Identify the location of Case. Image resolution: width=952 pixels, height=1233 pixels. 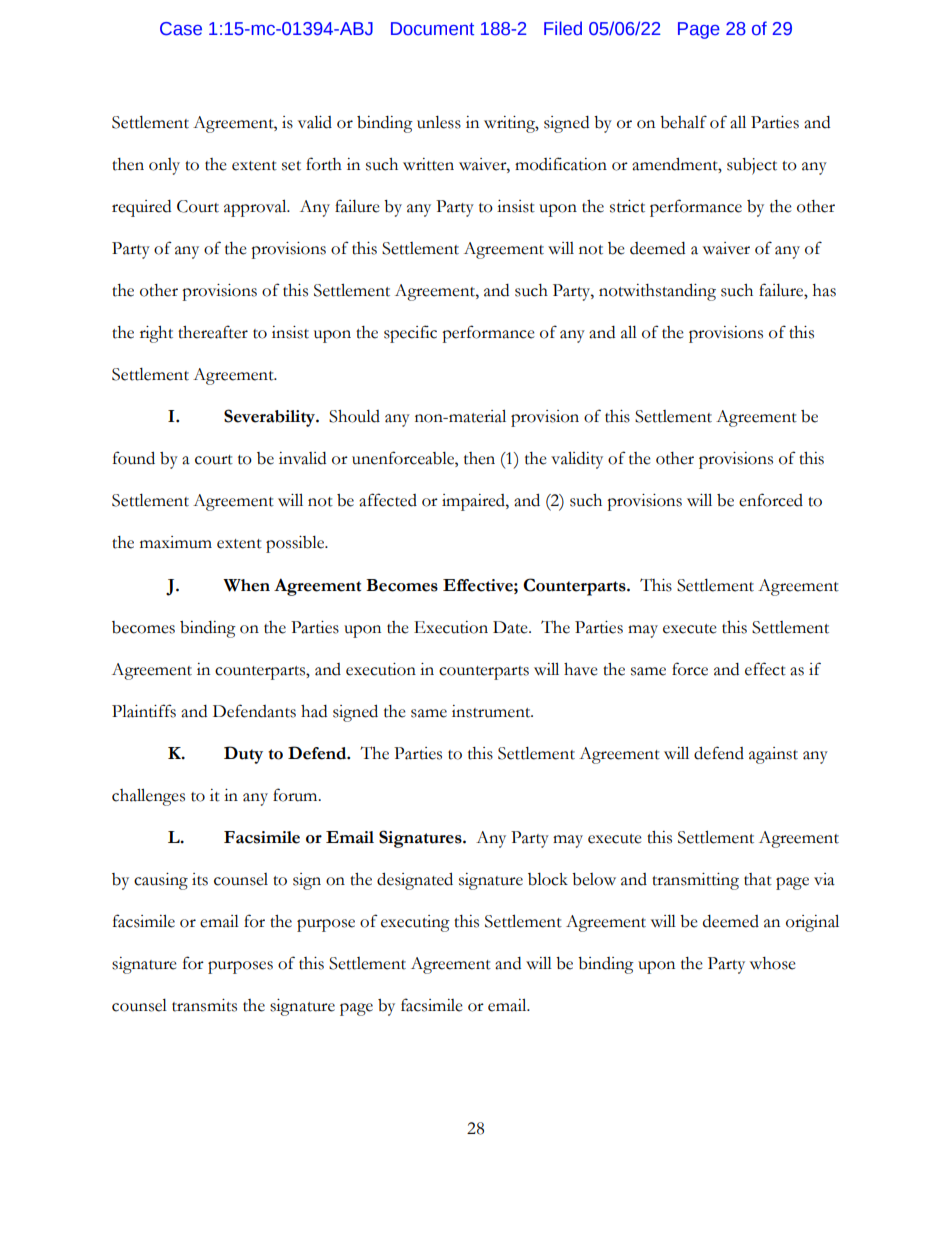
(181, 29).
